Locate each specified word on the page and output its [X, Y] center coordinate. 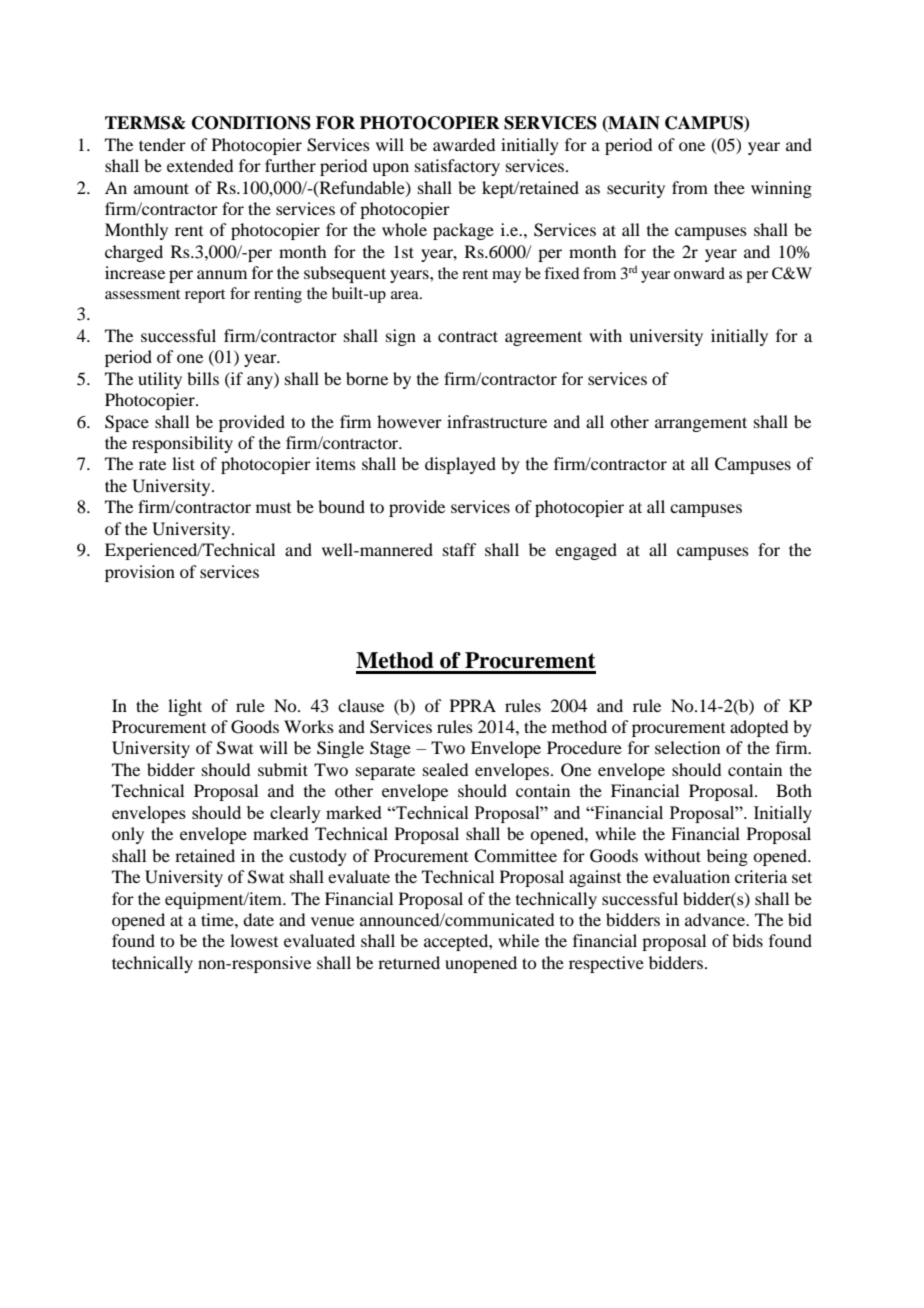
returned [409, 962]
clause [361, 705]
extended [200, 165]
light [185, 707]
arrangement [701, 424]
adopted [759, 728]
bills [203, 378]
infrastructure [497, 421]
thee [729, 187]
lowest [254, 940]
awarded [464, 144]
